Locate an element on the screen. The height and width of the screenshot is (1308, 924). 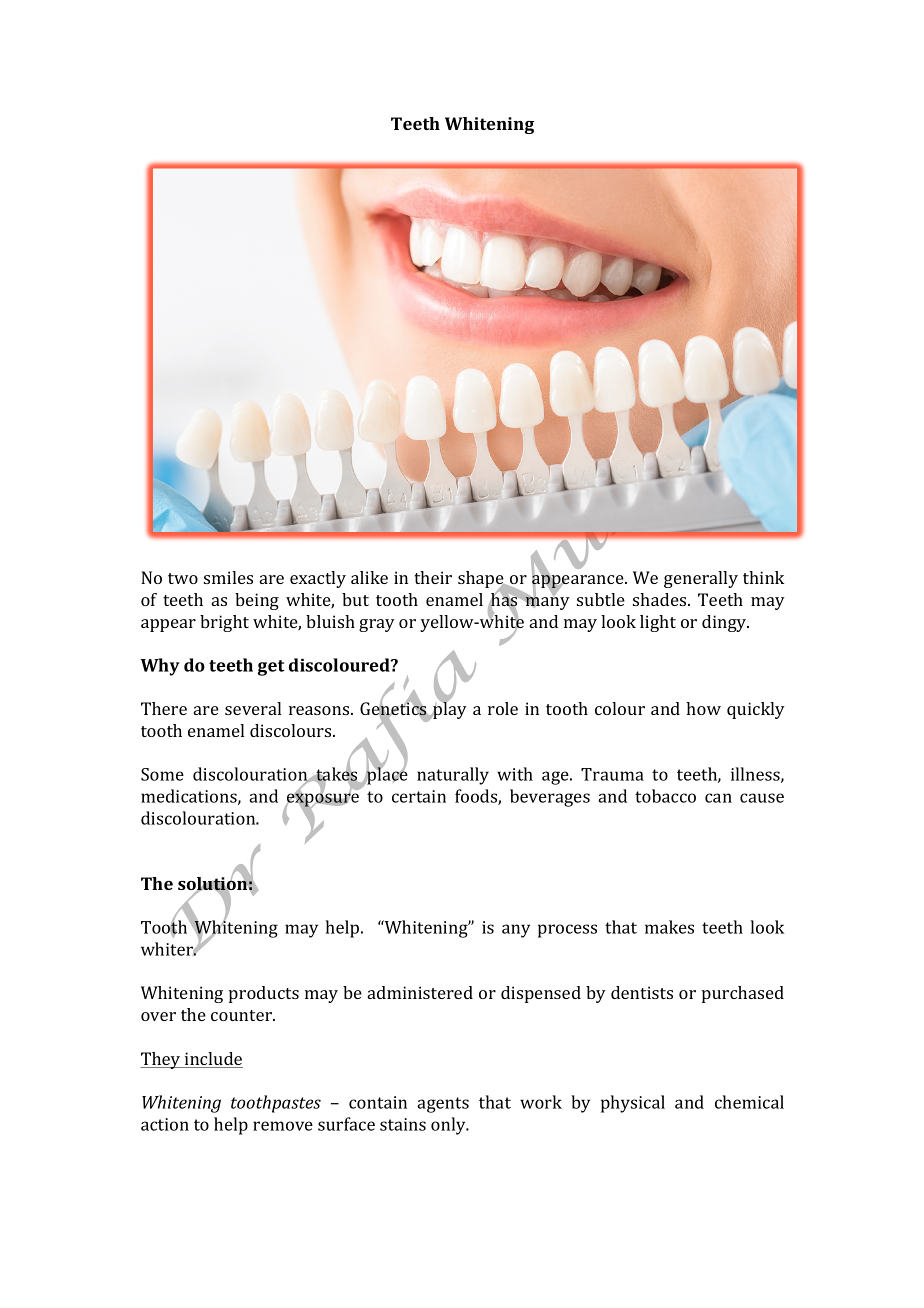
physical is located at coordinates (633, 1104).
